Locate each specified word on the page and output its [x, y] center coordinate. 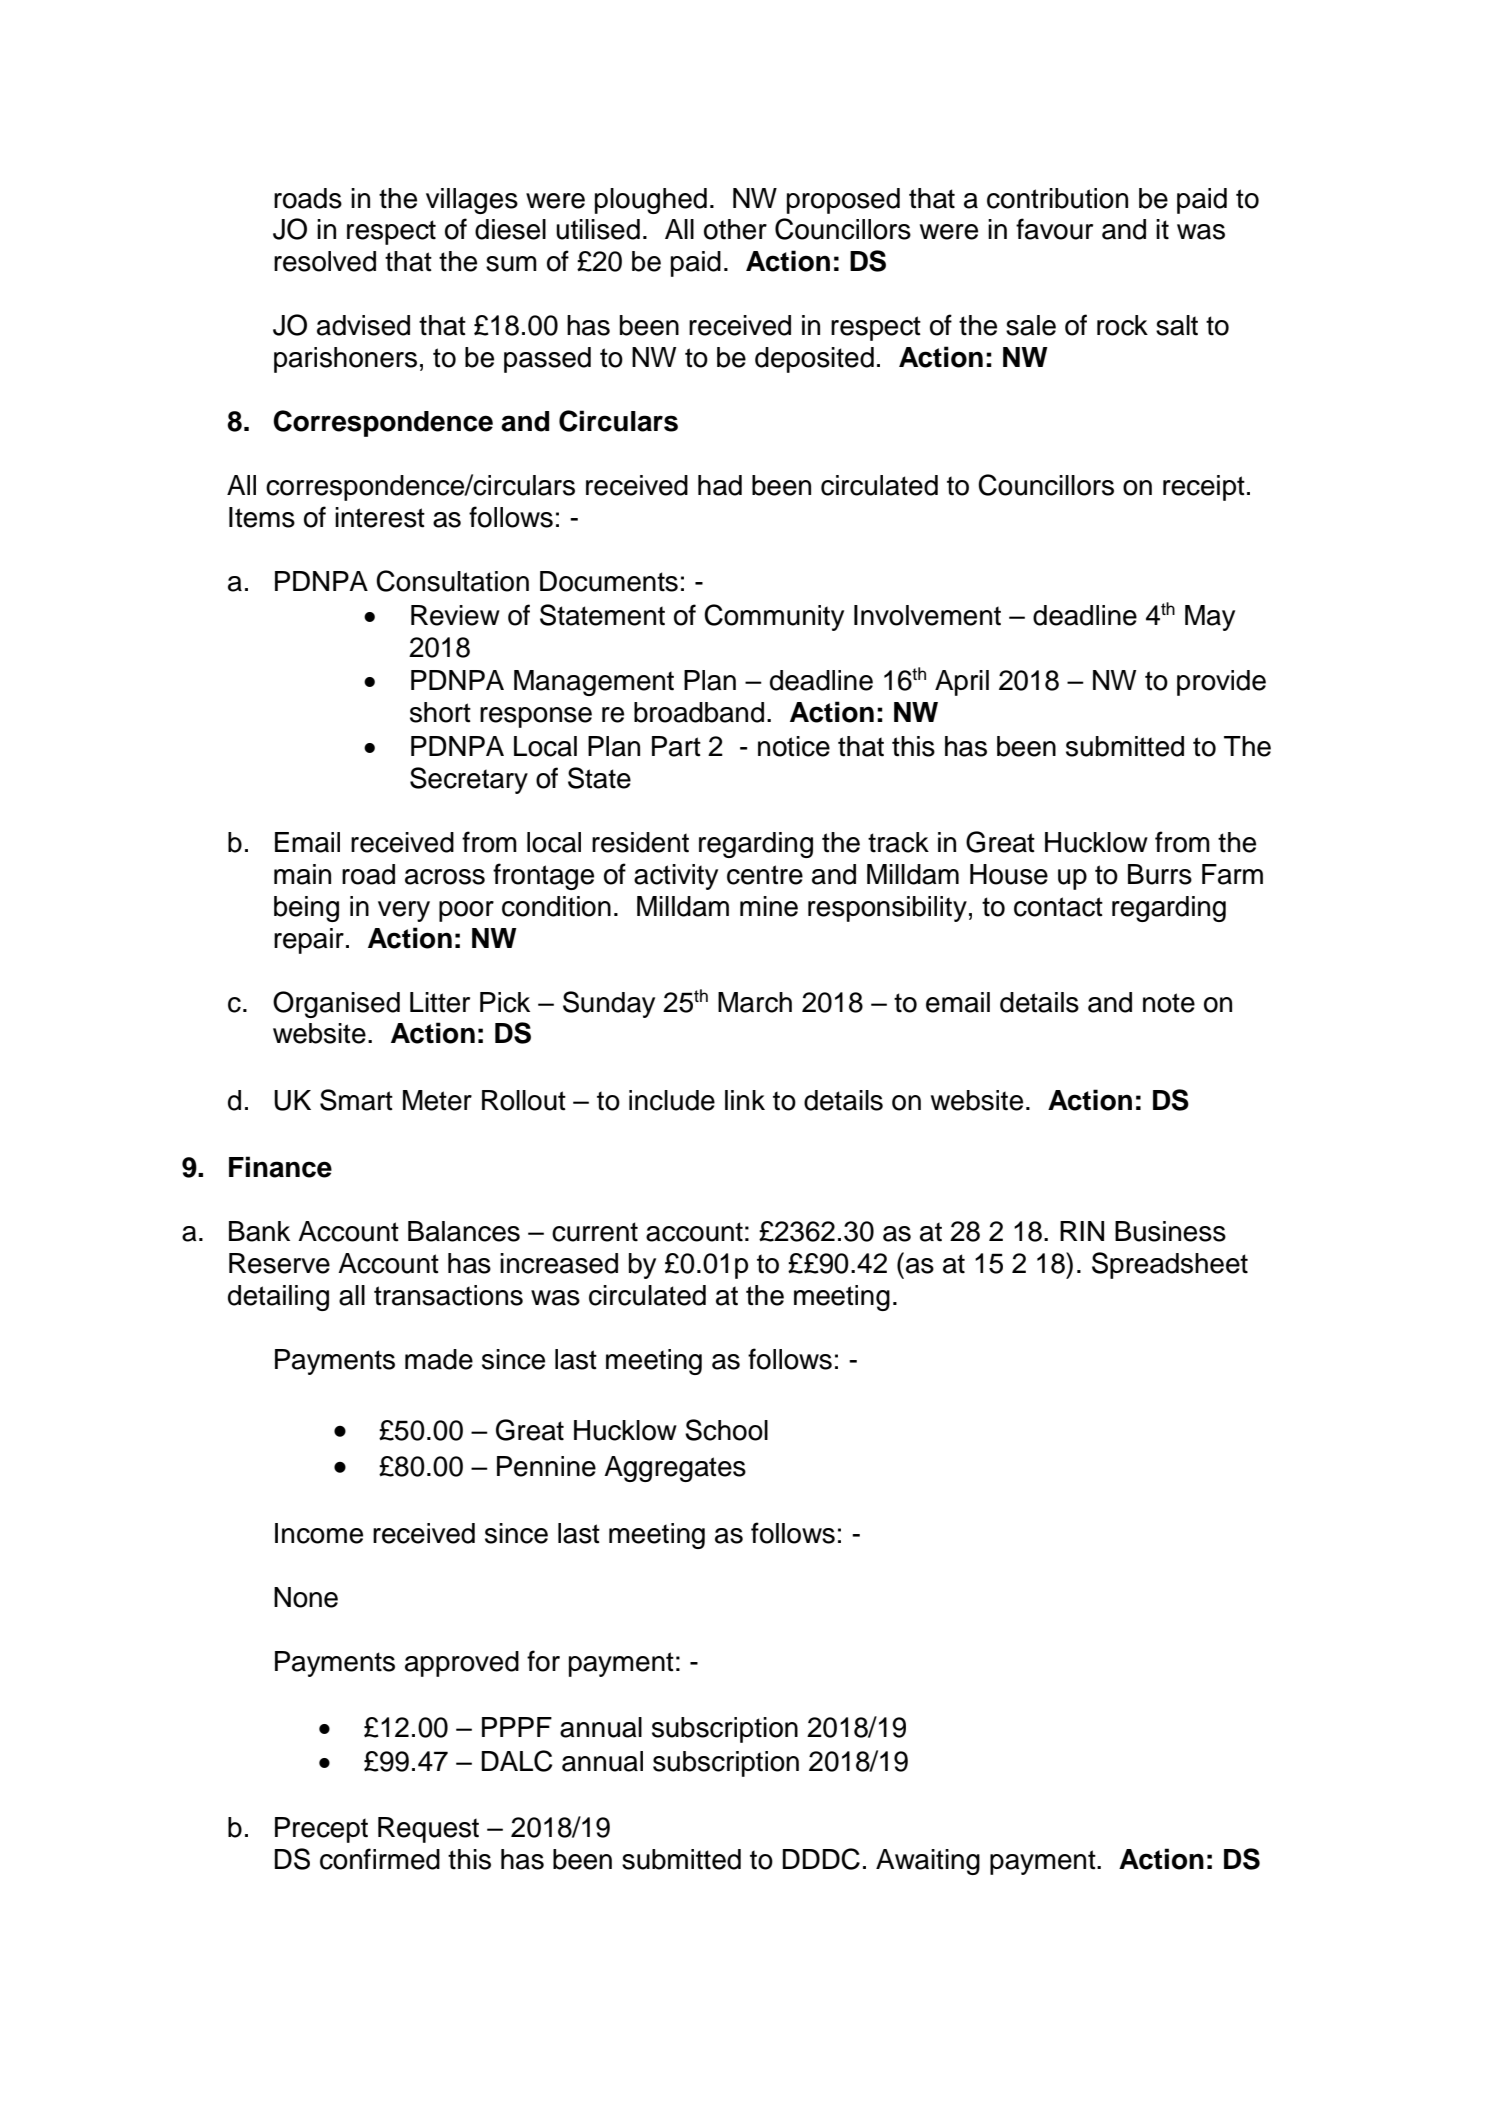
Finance [280, 1167]
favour [1054, 229]
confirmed [380, 1859]
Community [774, 617]
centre [765, 875]
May [1210, 618]
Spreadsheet [1170, 1265]
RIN [1082, 1231]
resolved [325, 261]
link [745, 1100]
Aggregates [675, 1469]
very [404, 911]
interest [380, 517]
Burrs [1160, 874]
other [735, 229]
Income [319, 1533]
